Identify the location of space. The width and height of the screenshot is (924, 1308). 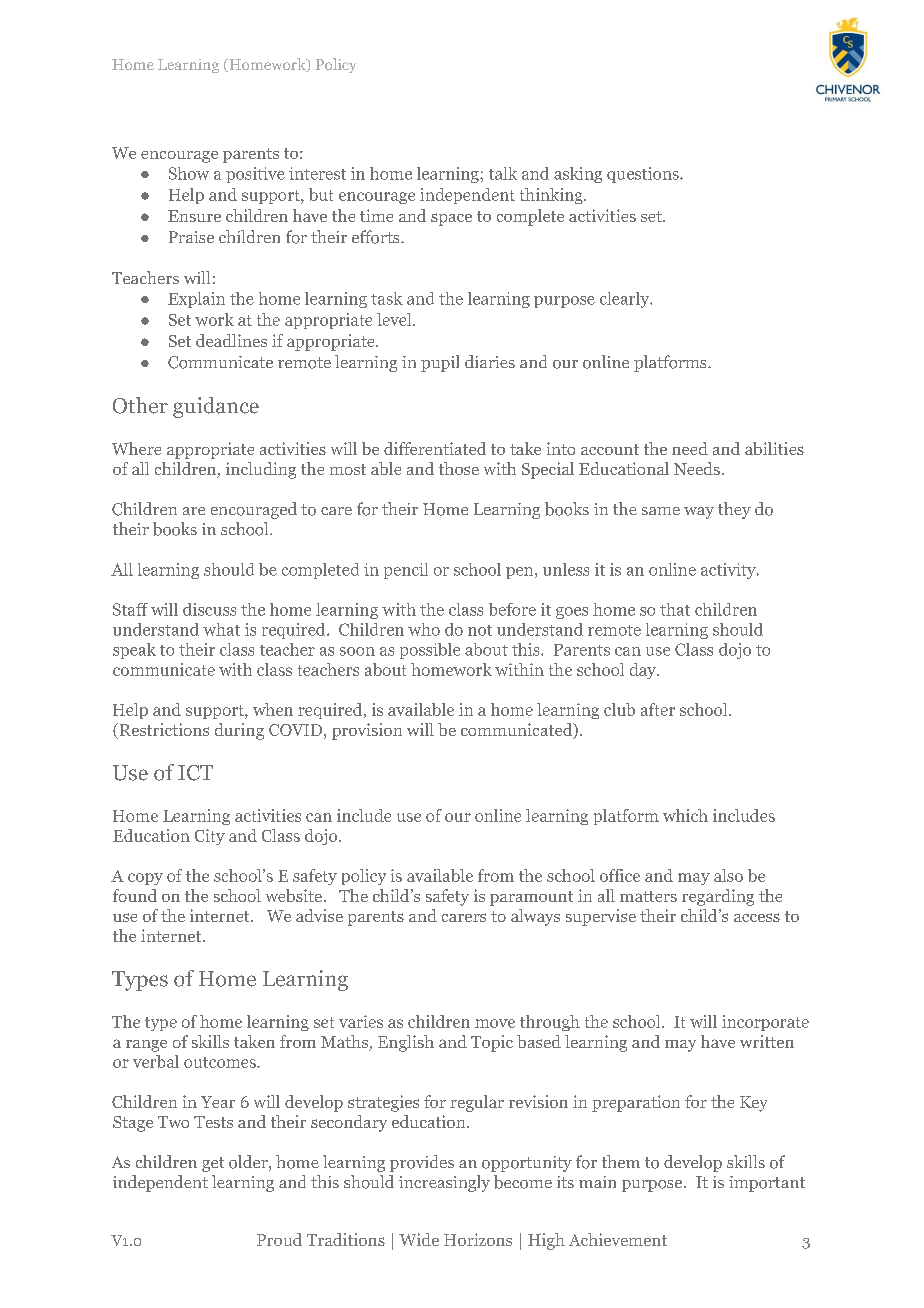
(451, 219).
